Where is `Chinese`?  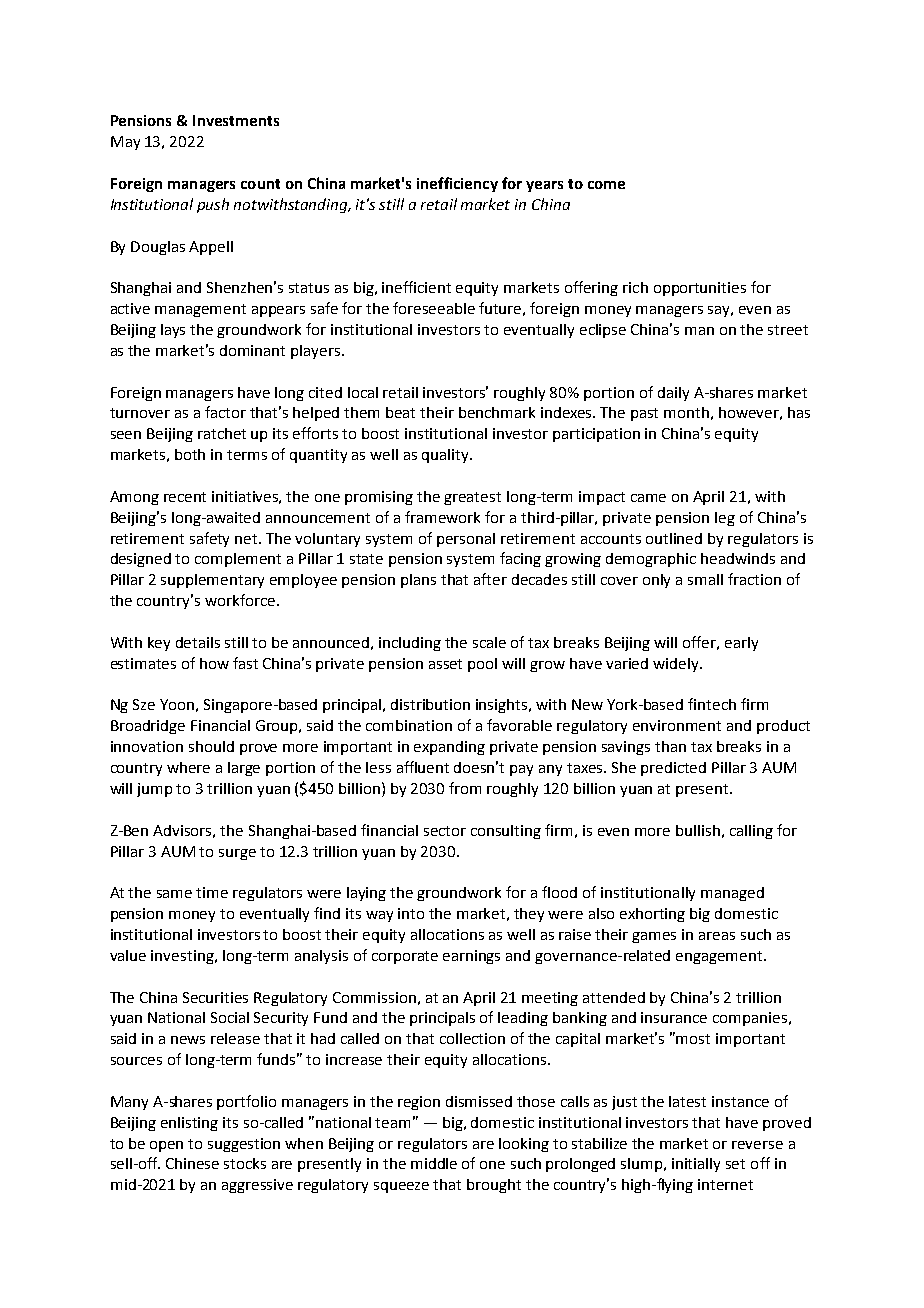
Chinese is located at coordinates (192, 1163).
